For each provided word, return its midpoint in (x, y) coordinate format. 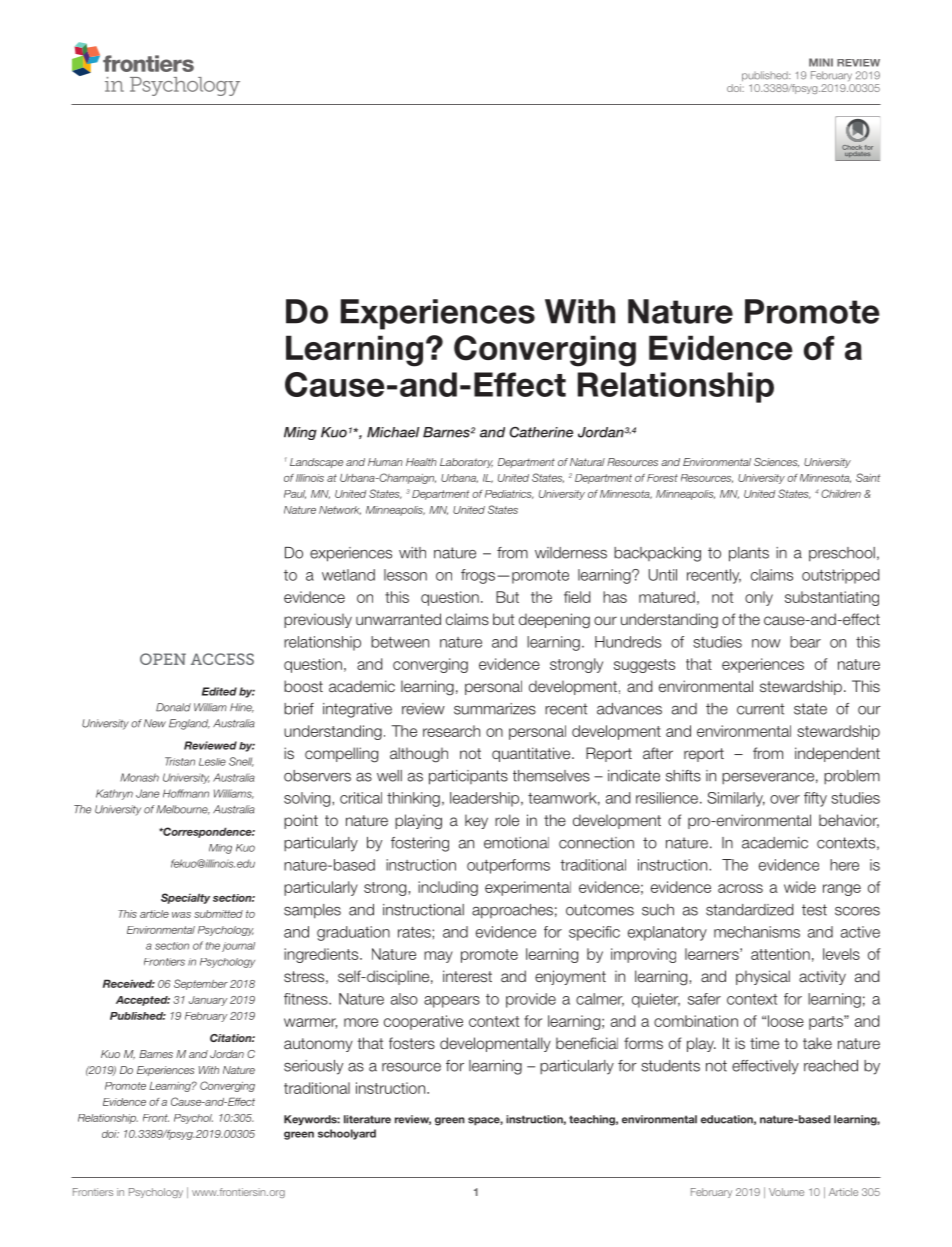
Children (841, 493)
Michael (393, 432)
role (507, 820)
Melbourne (183, 810)
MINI (821, 62)
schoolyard (347, 1134)
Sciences (776, 462)
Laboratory (466, 463)
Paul (295, 494)
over (785, 799)
